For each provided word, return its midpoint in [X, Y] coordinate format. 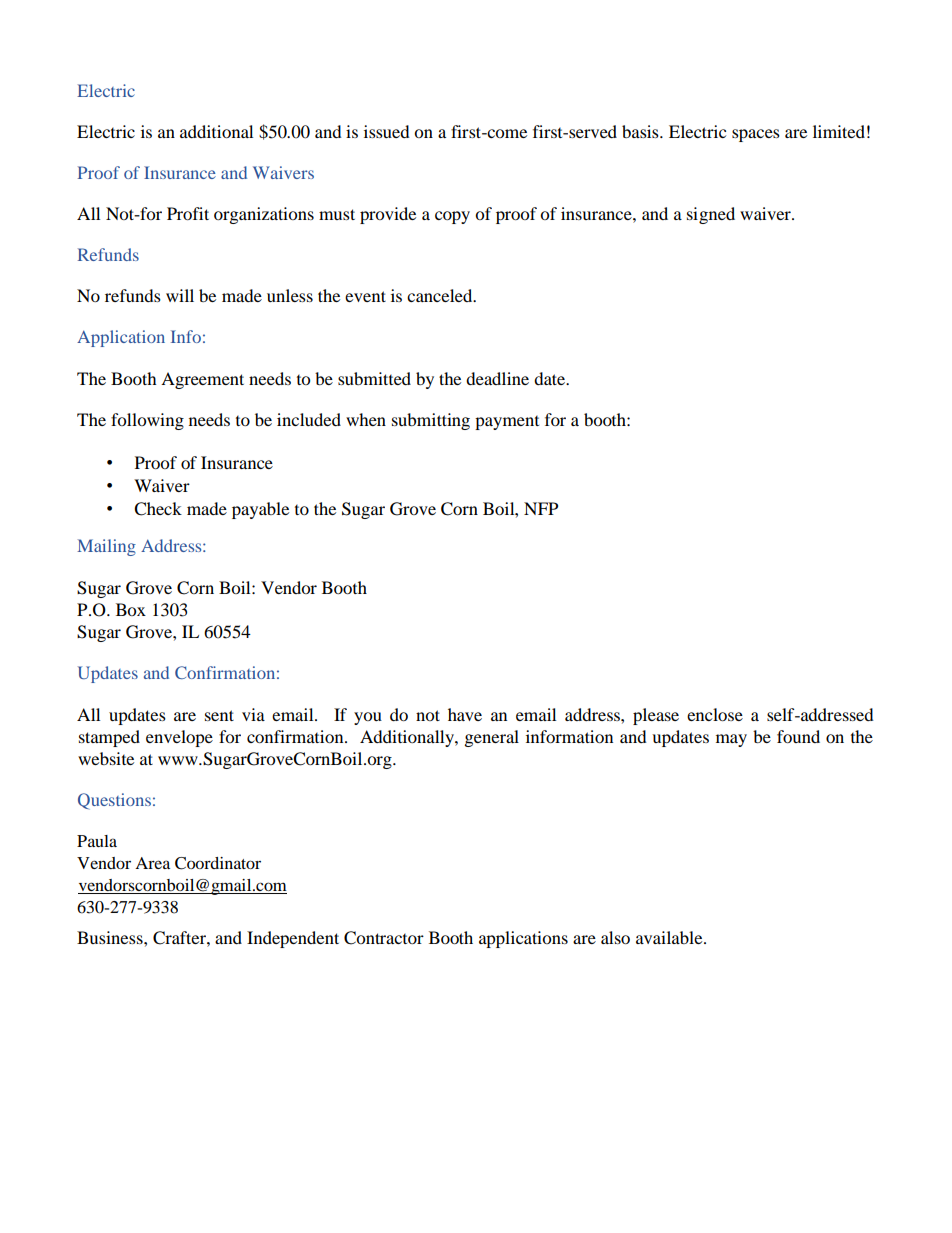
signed [711, 215]
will [180, 295]
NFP [541, 508]
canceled [441, 295]
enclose [715, 714]
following [147, 421]
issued [387, 131]
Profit [188, 213]
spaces [756, 135]
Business [111, 937]
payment [507, 423]
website [106, 758]
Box [131, 609]
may [731, 740]
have [465, 714]
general [492, 738]
